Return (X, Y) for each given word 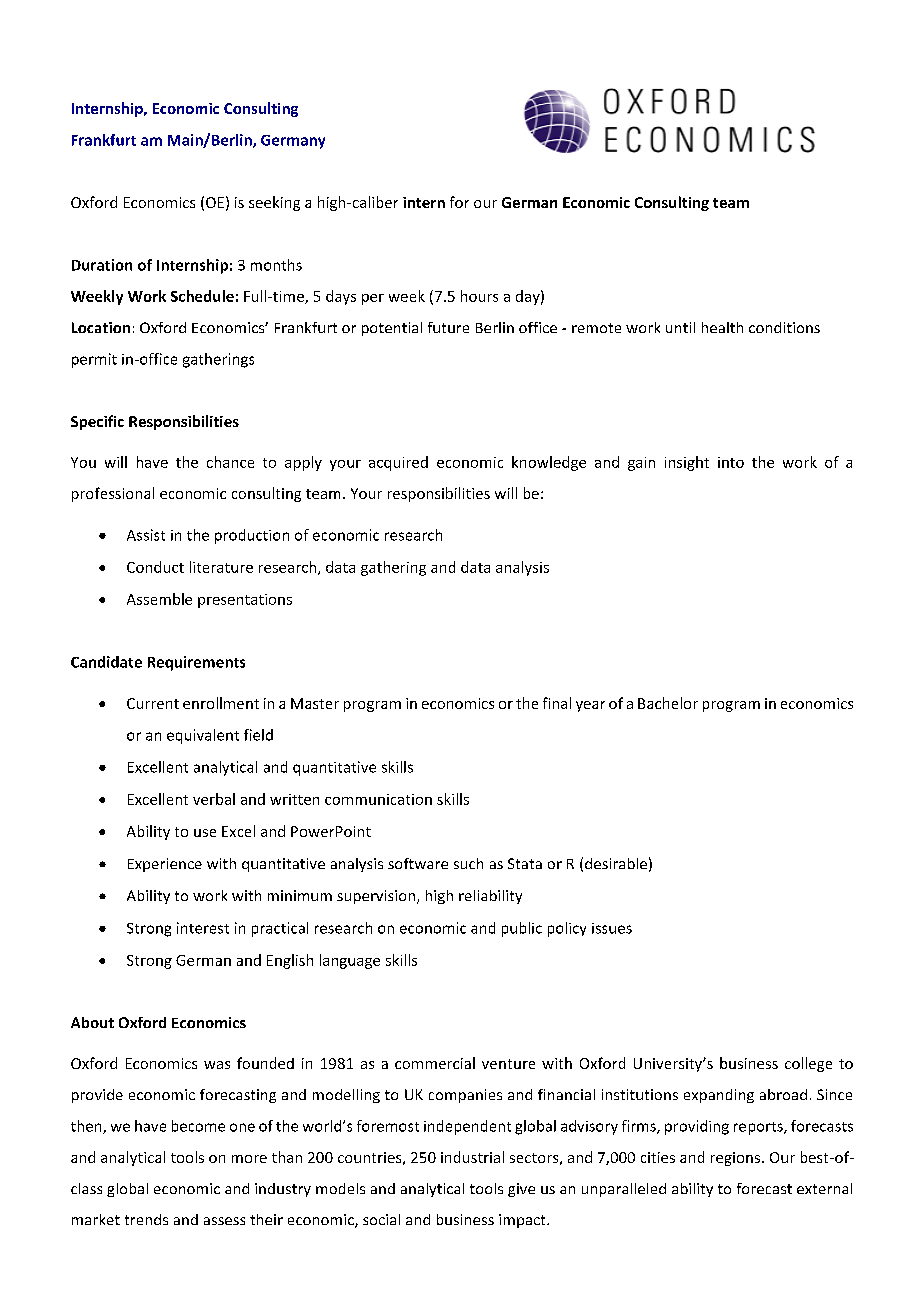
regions (737, 1159)
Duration (102, 265)
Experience (165, 865)
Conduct (155, 567)
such (468, 863)
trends (146, 1219)
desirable (616, 863)
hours (479, 296)
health (722, 327)
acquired (398, 463)
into (731, 462)
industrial (472, 1157)
